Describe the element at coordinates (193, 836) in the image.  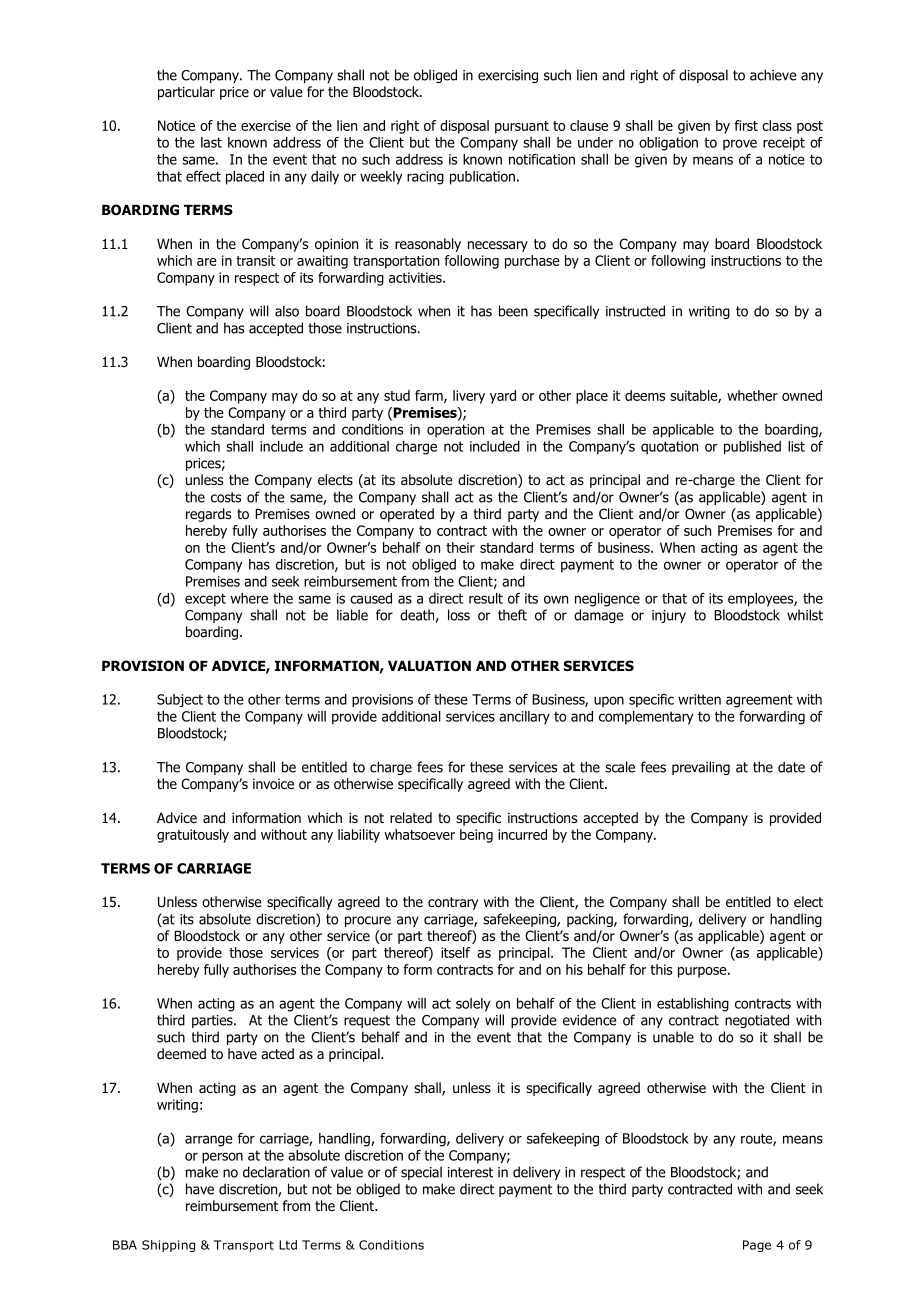
I see `gratuitously` at that location.
